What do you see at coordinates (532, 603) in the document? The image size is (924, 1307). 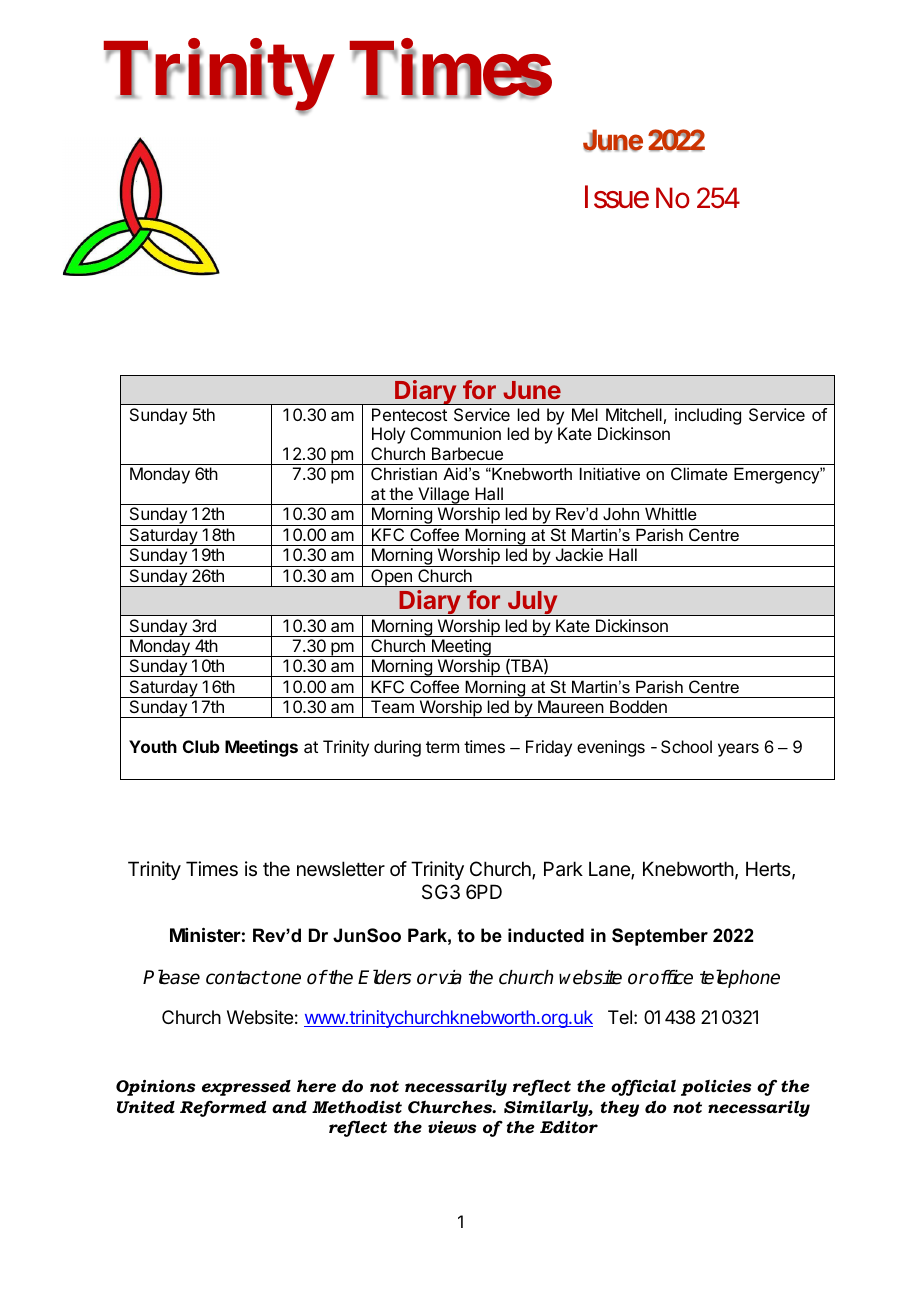 I see `July` at bounding box center [532, 603].
